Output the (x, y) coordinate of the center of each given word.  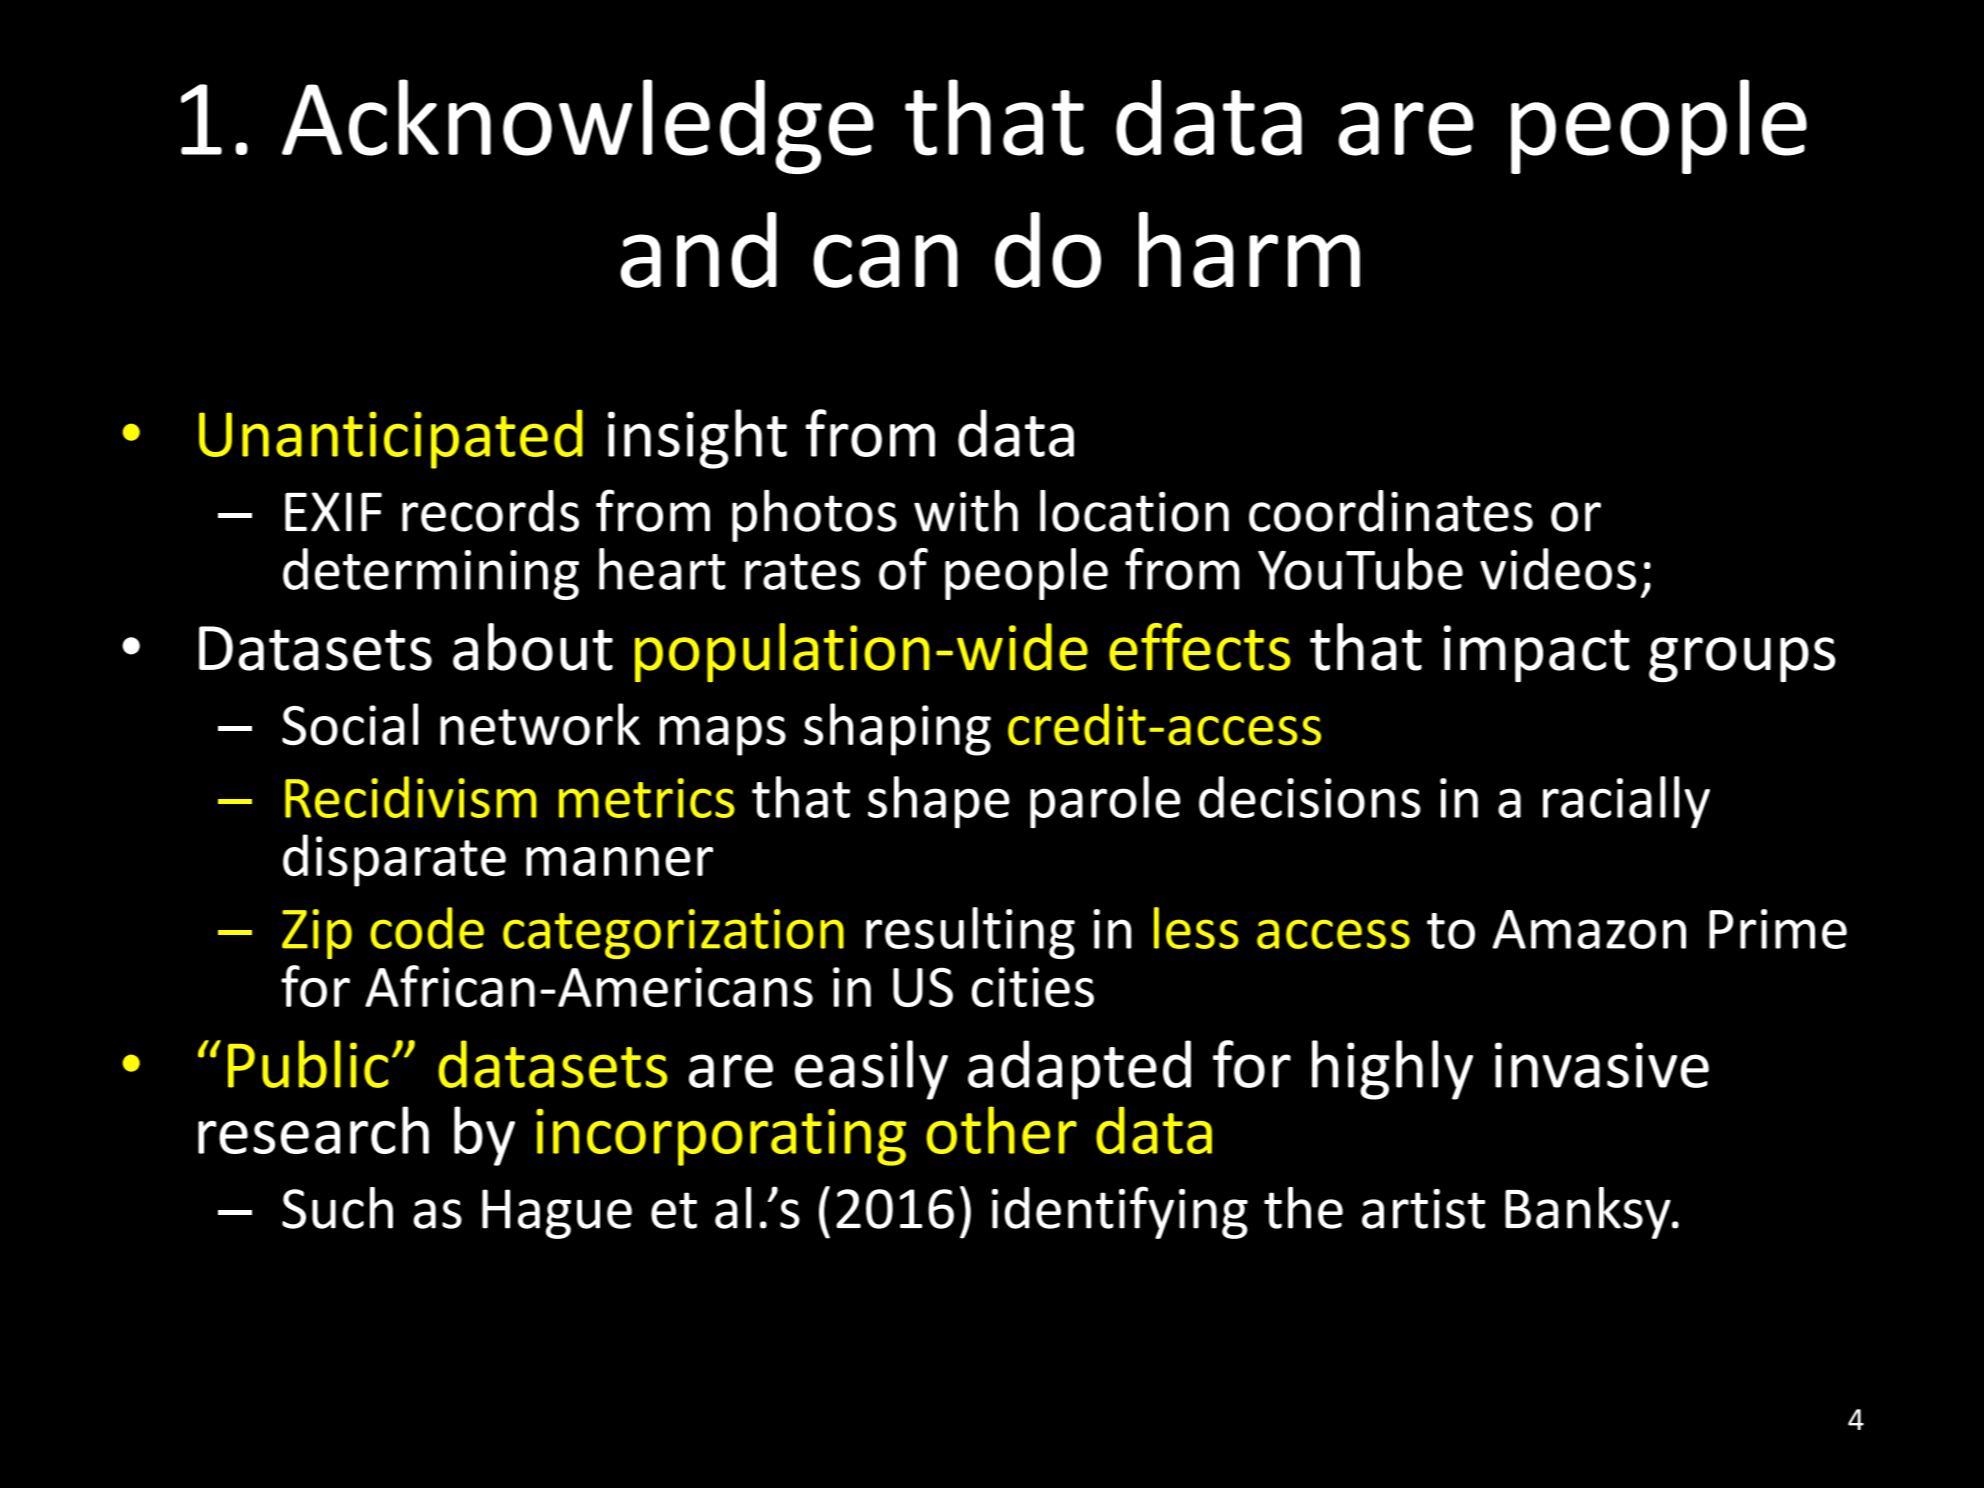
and (698, 250)
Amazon (1589, 929)
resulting (970, 933)
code (427, 928)
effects (1199, 647)
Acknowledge (578, 126)
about (533, 647)
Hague (557, 1214)
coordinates (1391, 511)
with (966, 511)
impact (1537, 653)
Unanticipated (391, 439)
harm (1249, 250)
